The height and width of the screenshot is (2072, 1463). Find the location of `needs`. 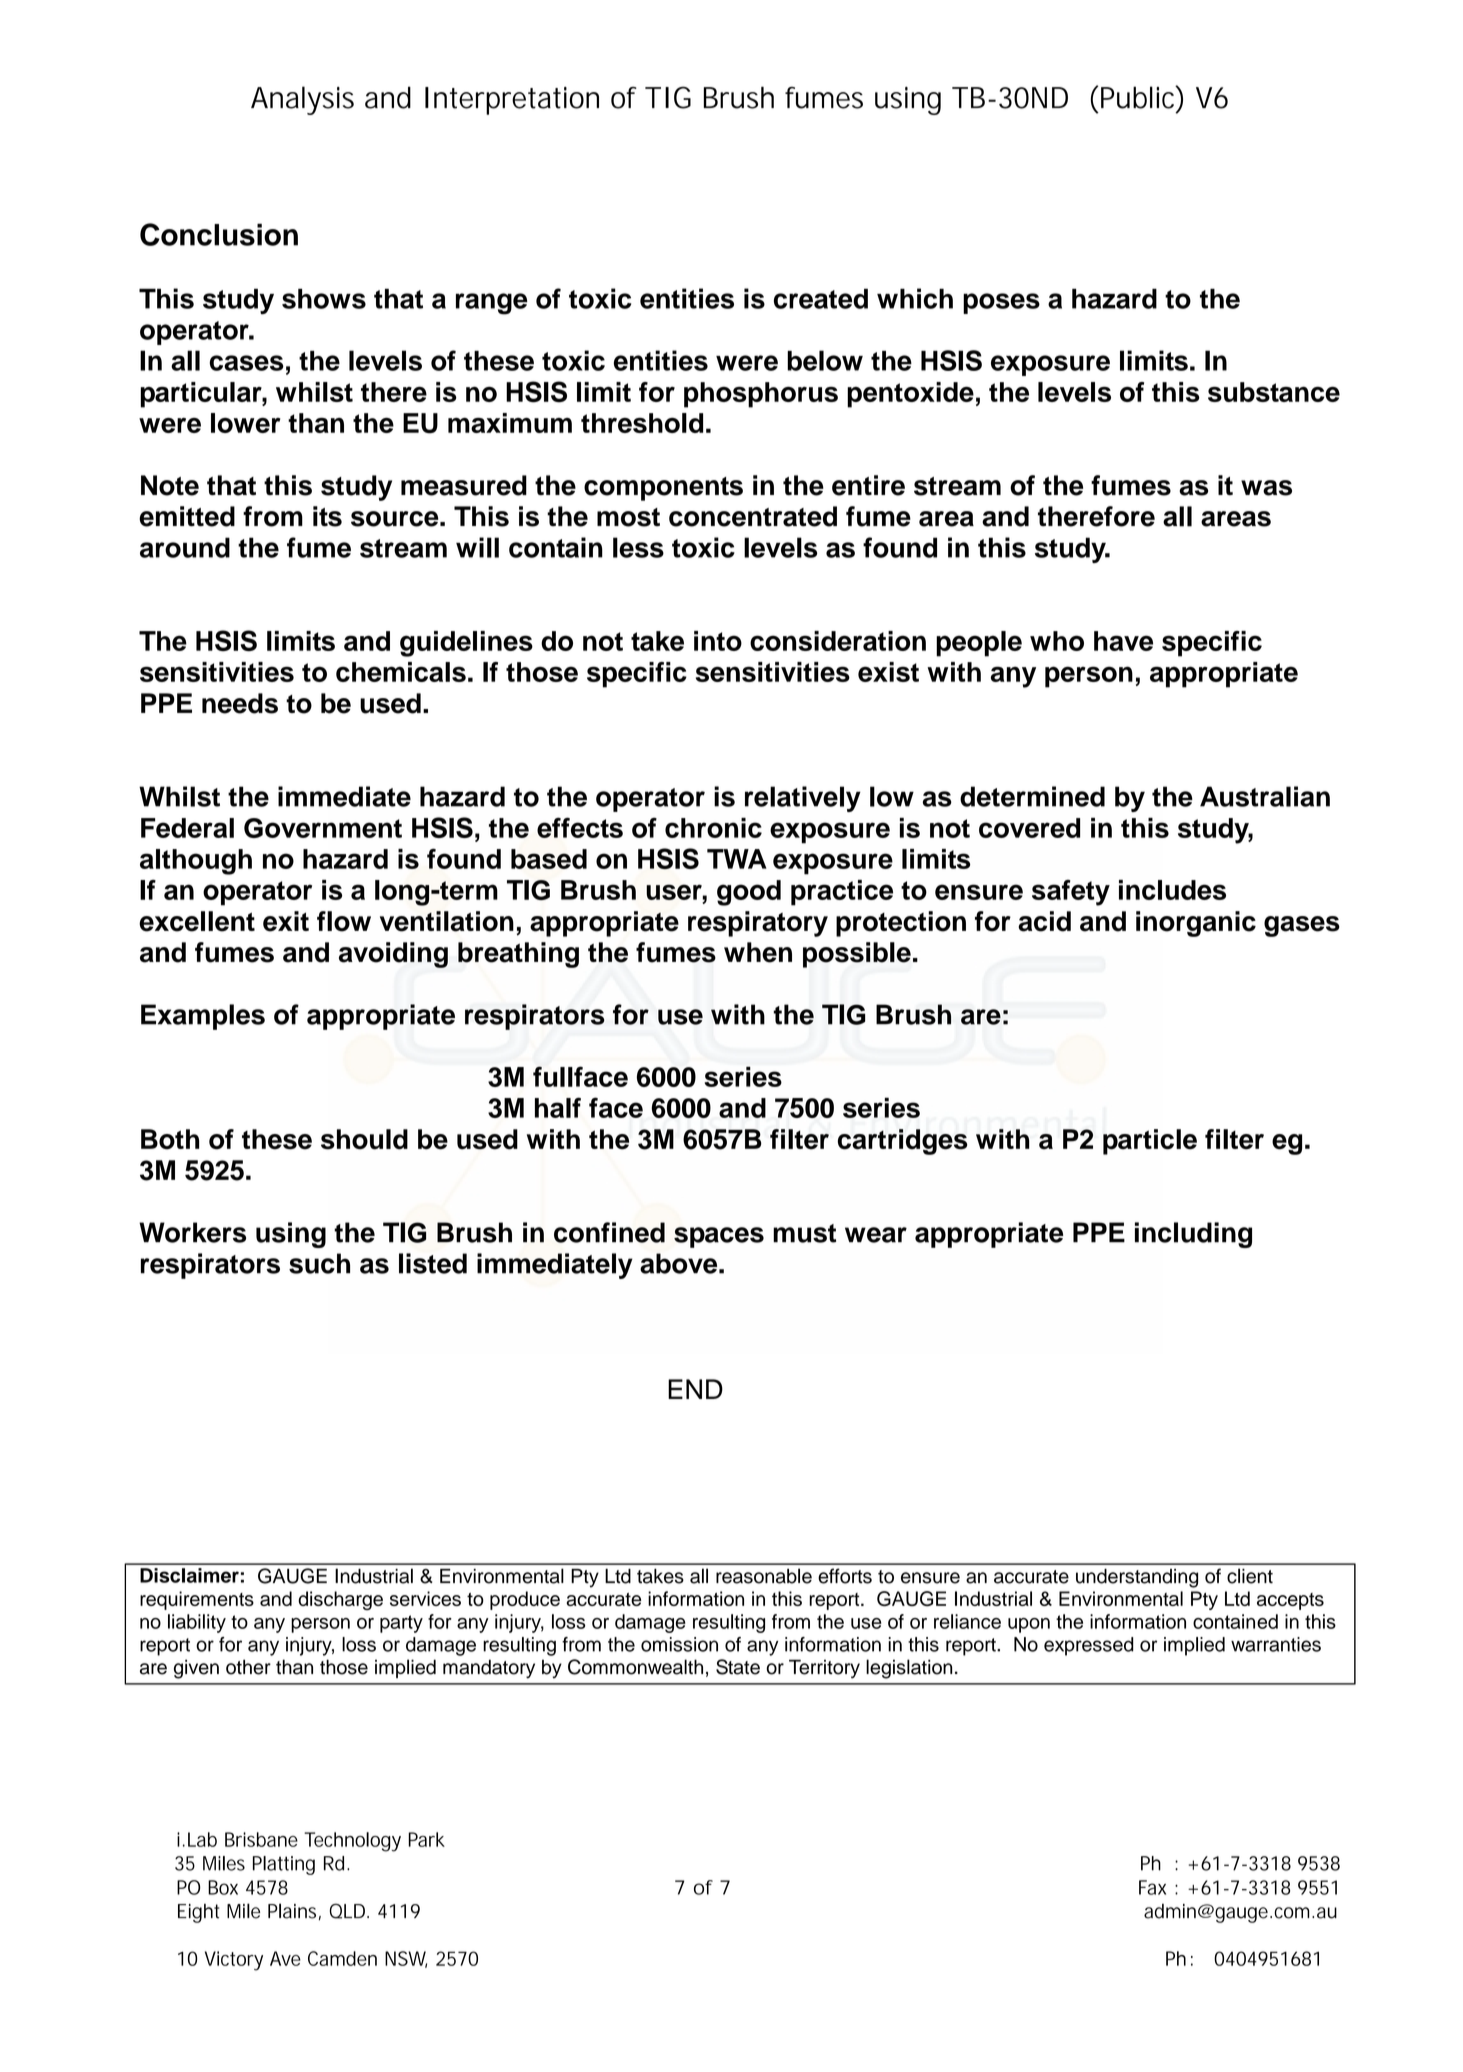

needs is located at coordinates (240, 703).
